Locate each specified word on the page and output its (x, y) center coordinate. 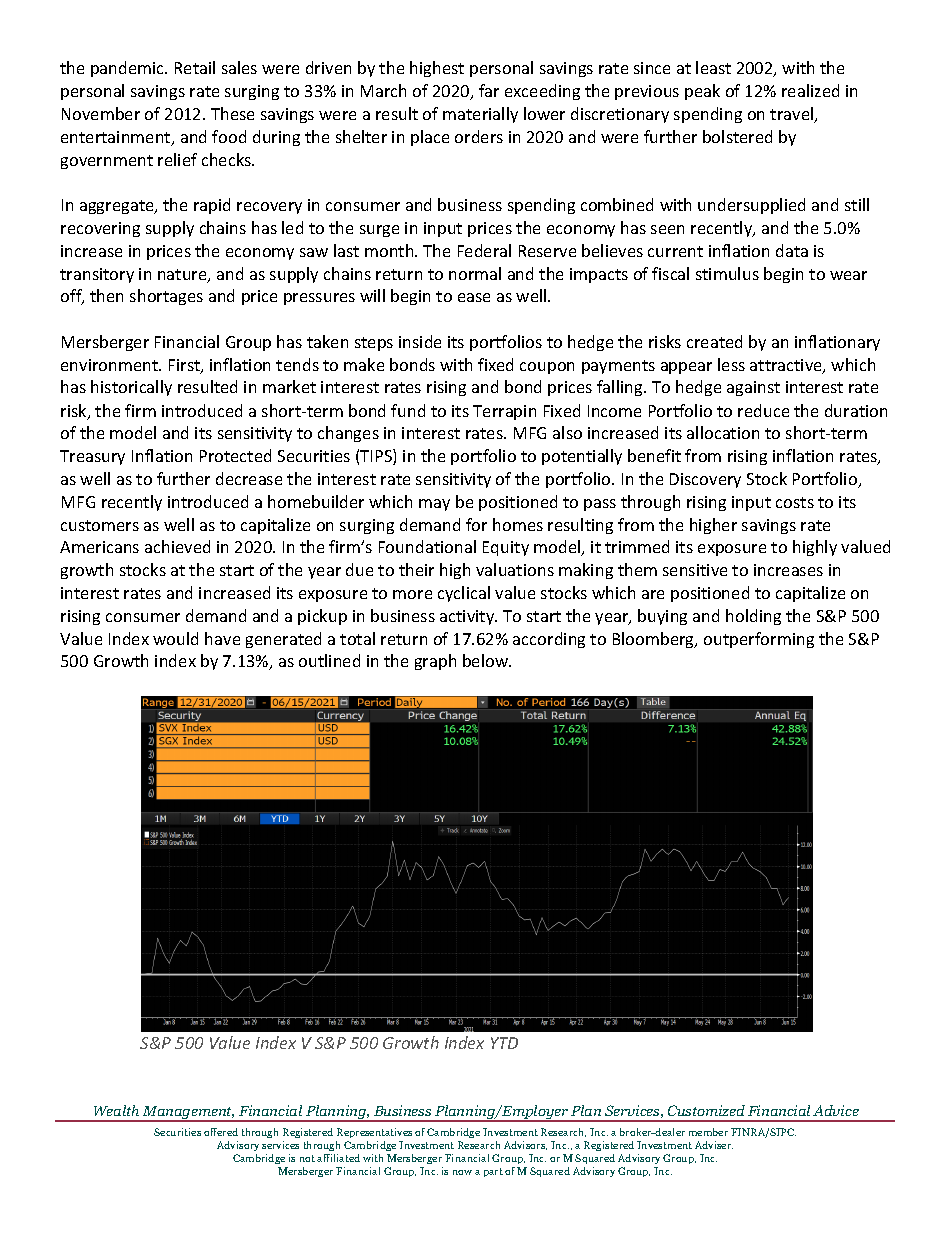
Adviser (714, 1145)
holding (753, 617)
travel (793, 115)
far (489, 90)
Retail (195, 67)
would (175, 638)
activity (468, 617)
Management (188, 1114)
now (462, 1172)
